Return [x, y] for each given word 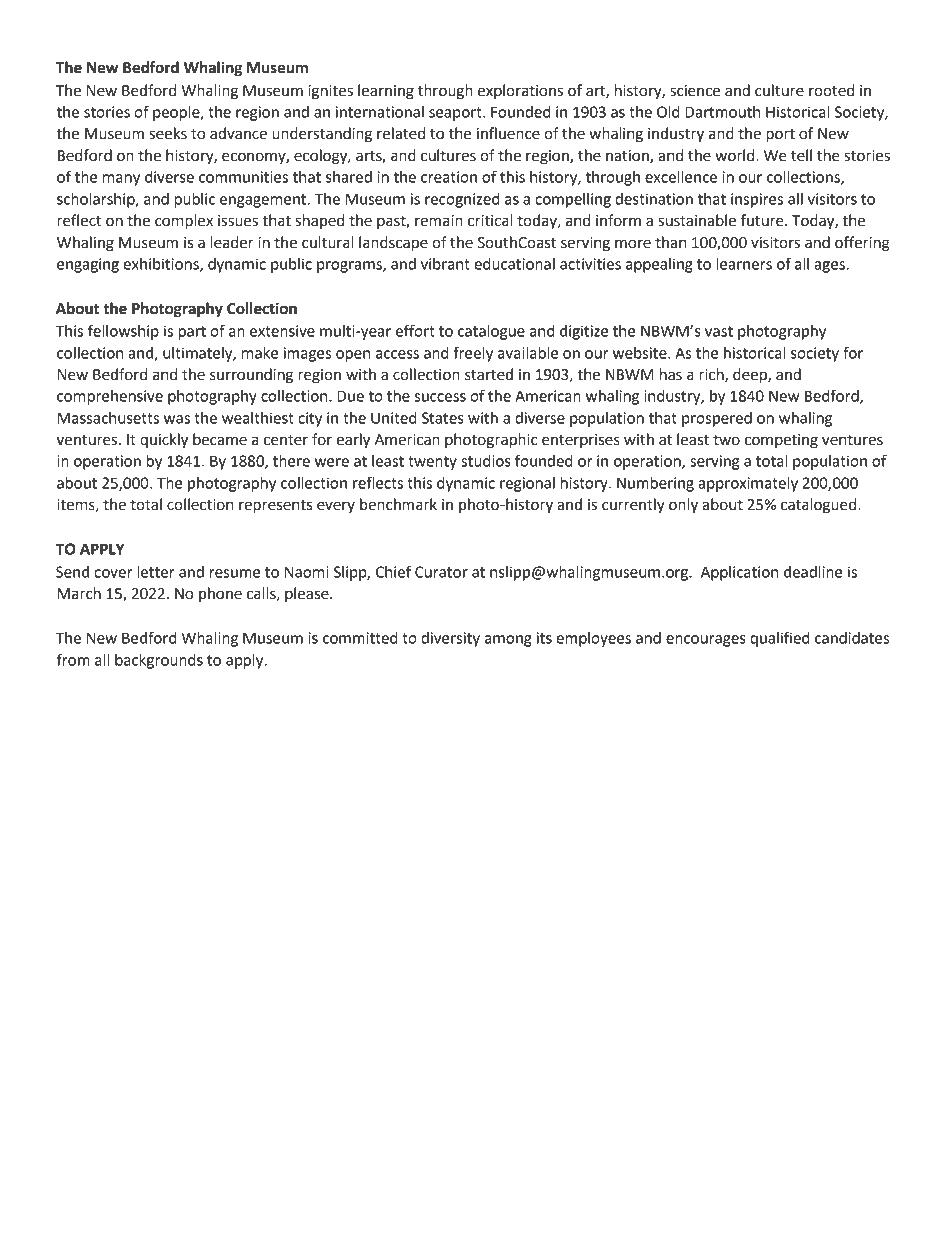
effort [415, 330]
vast [719, 331]
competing [781, 441]
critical [490, 220]
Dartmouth [722, 112]
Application [739, 573]
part [192, 333]
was [177, 419]
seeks [168, 133]
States [443, 418]
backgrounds [159, 661]
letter [156, 572]
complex [184, 222]
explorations [520, 92]
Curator [441, 572]
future [763, 220]
